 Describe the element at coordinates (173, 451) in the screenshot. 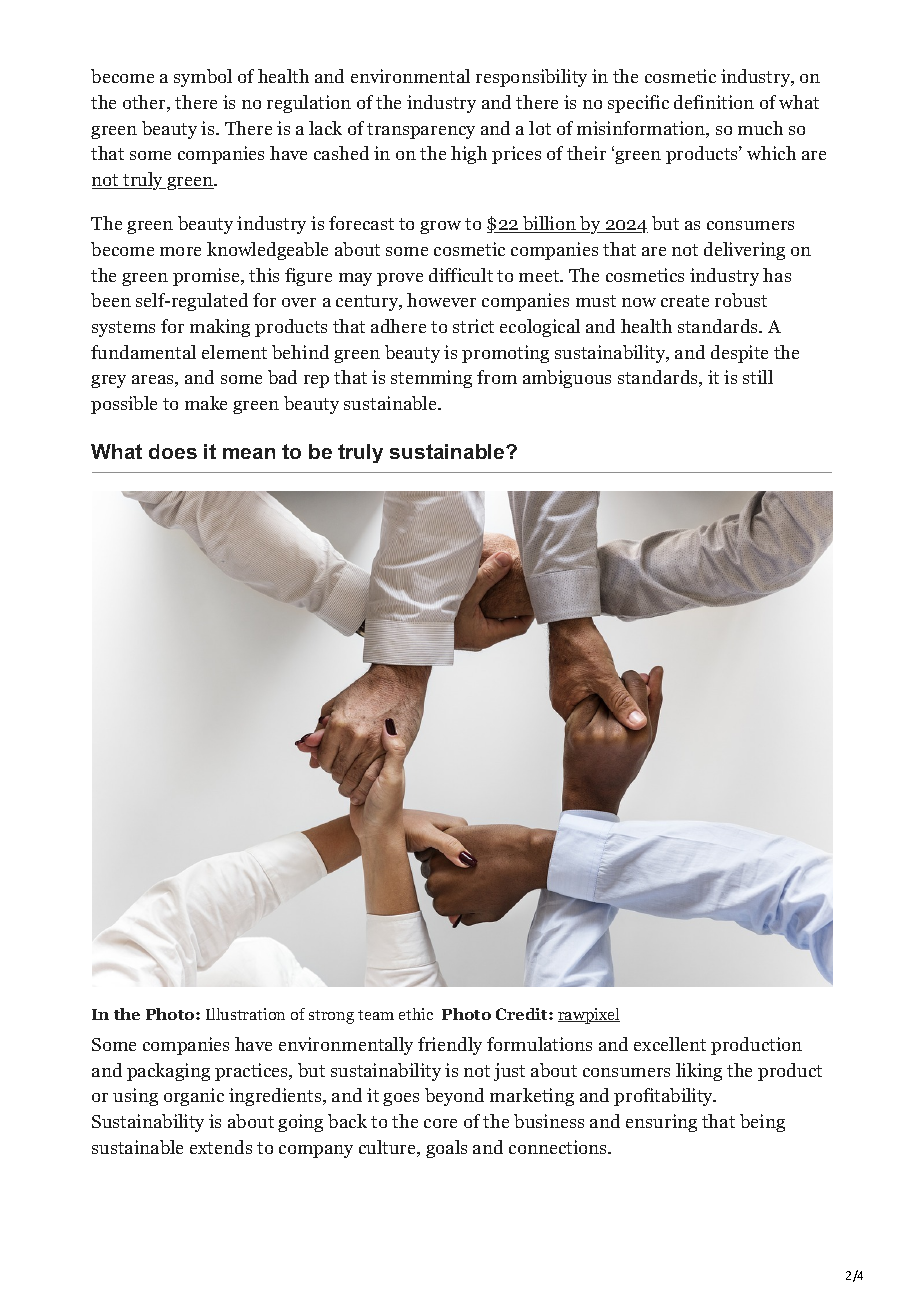

I see `does` at that location.
